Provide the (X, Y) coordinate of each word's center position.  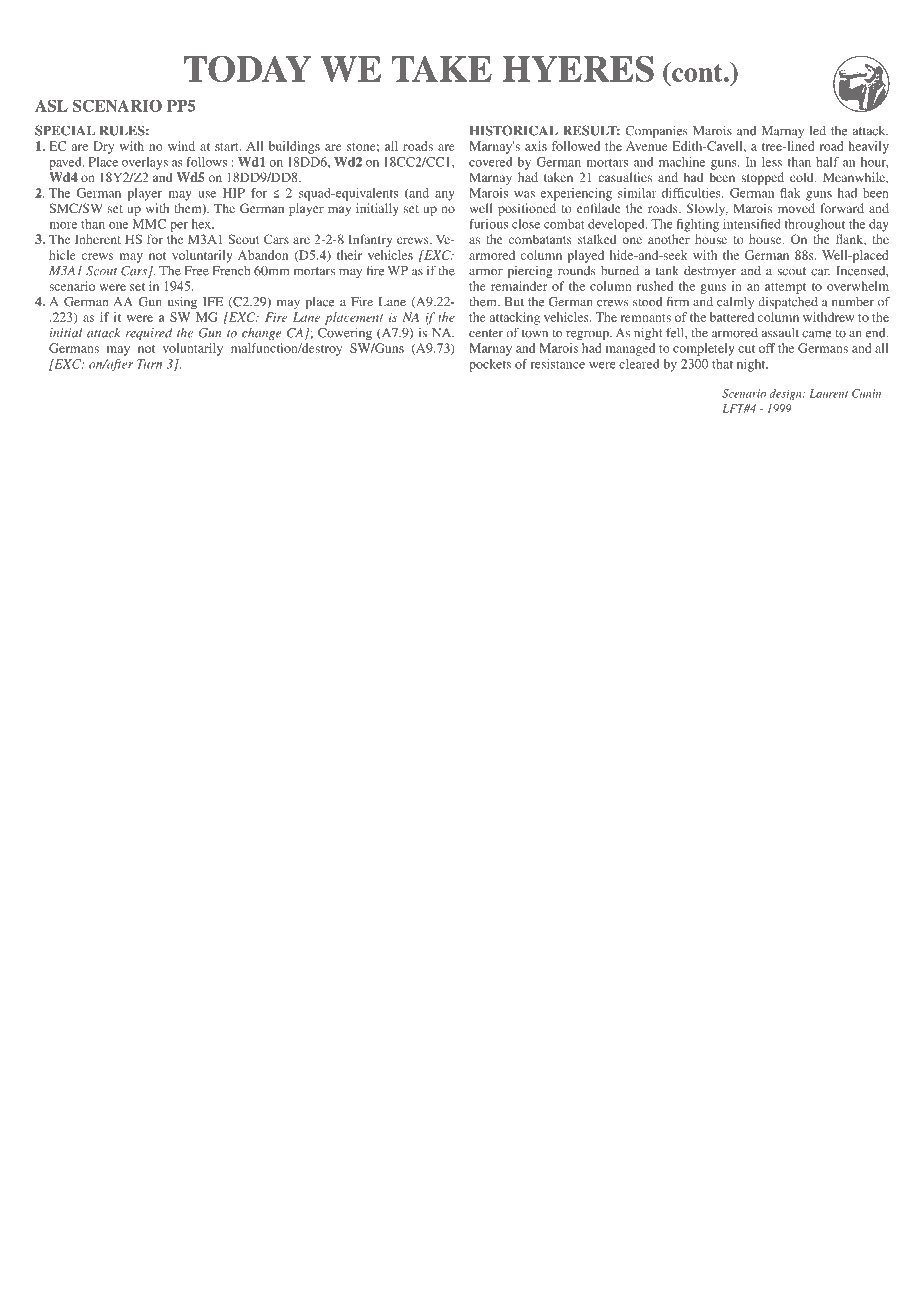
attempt (785, 288)
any (445, 196)
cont (697, 72)
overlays (145, 163)
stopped (762, 178)
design (787, 394)
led (817, 131)
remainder (519, 286)
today (247, 68)
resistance (558, 364)
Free (197, 271)
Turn (149, 364)
